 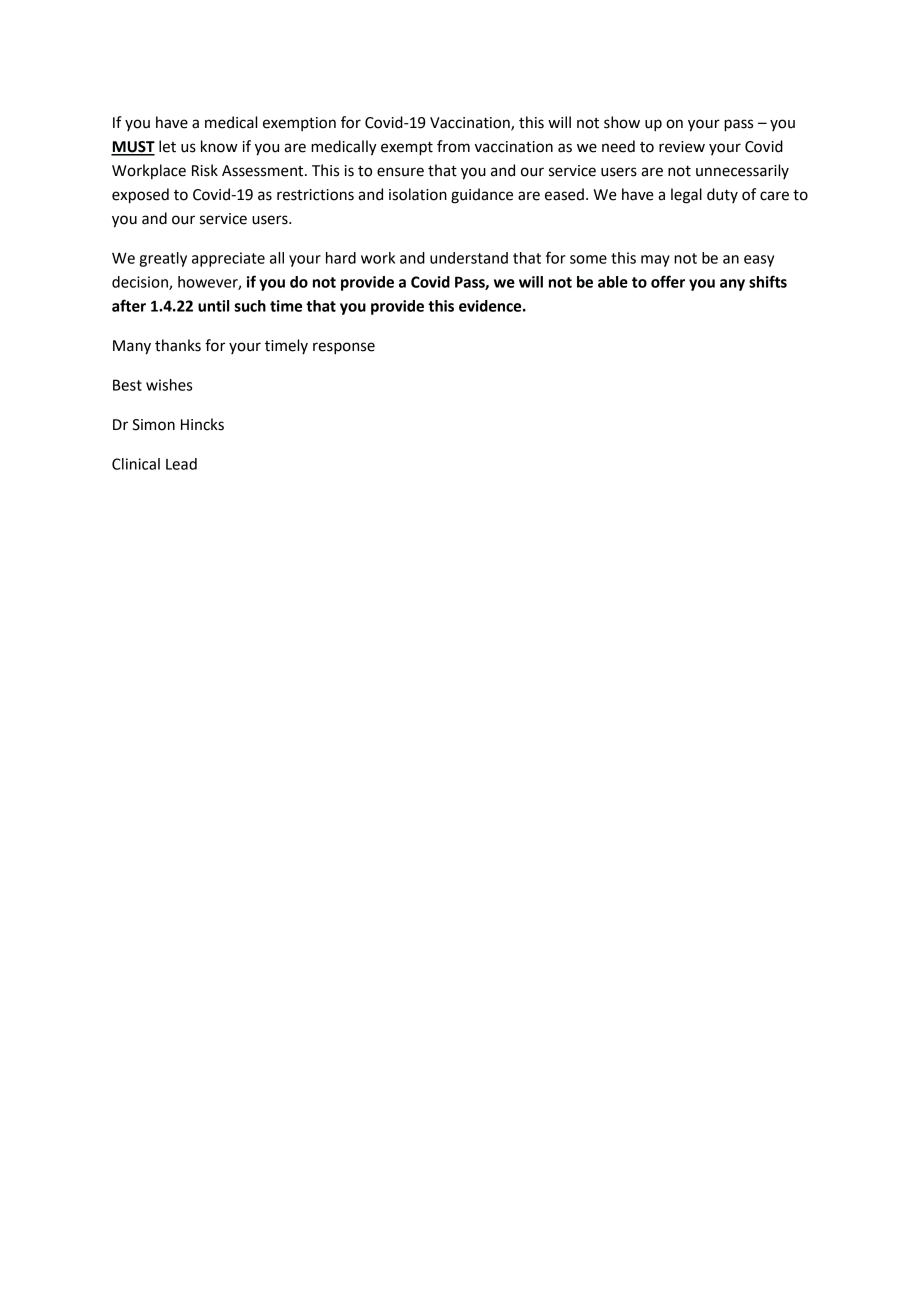 What do you see at coordinates (181, 464) in the document?
I see `Lead` at bounding box center [181, 464].
